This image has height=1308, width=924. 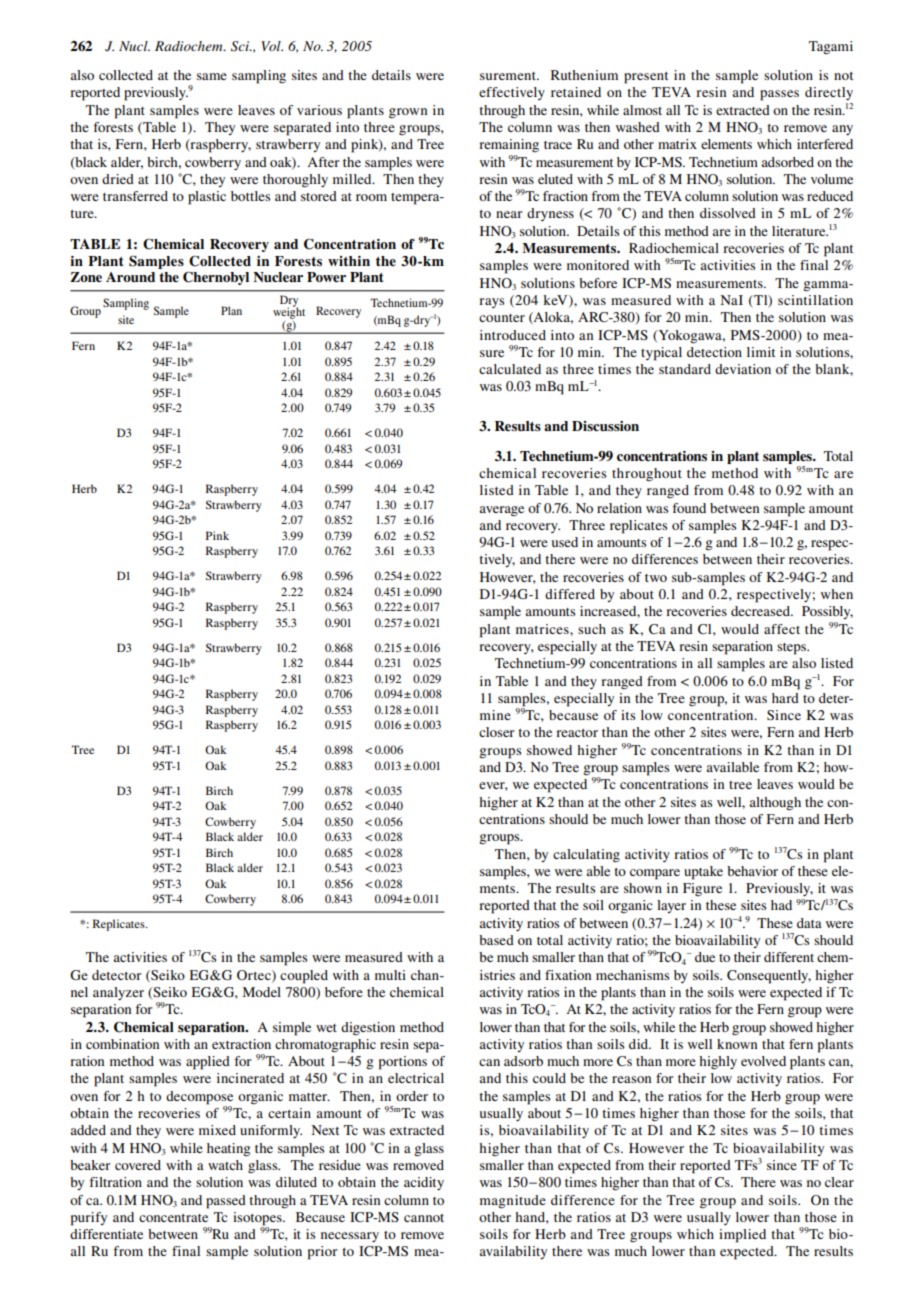 I want to click on closer, so click(x=496, y=732).
